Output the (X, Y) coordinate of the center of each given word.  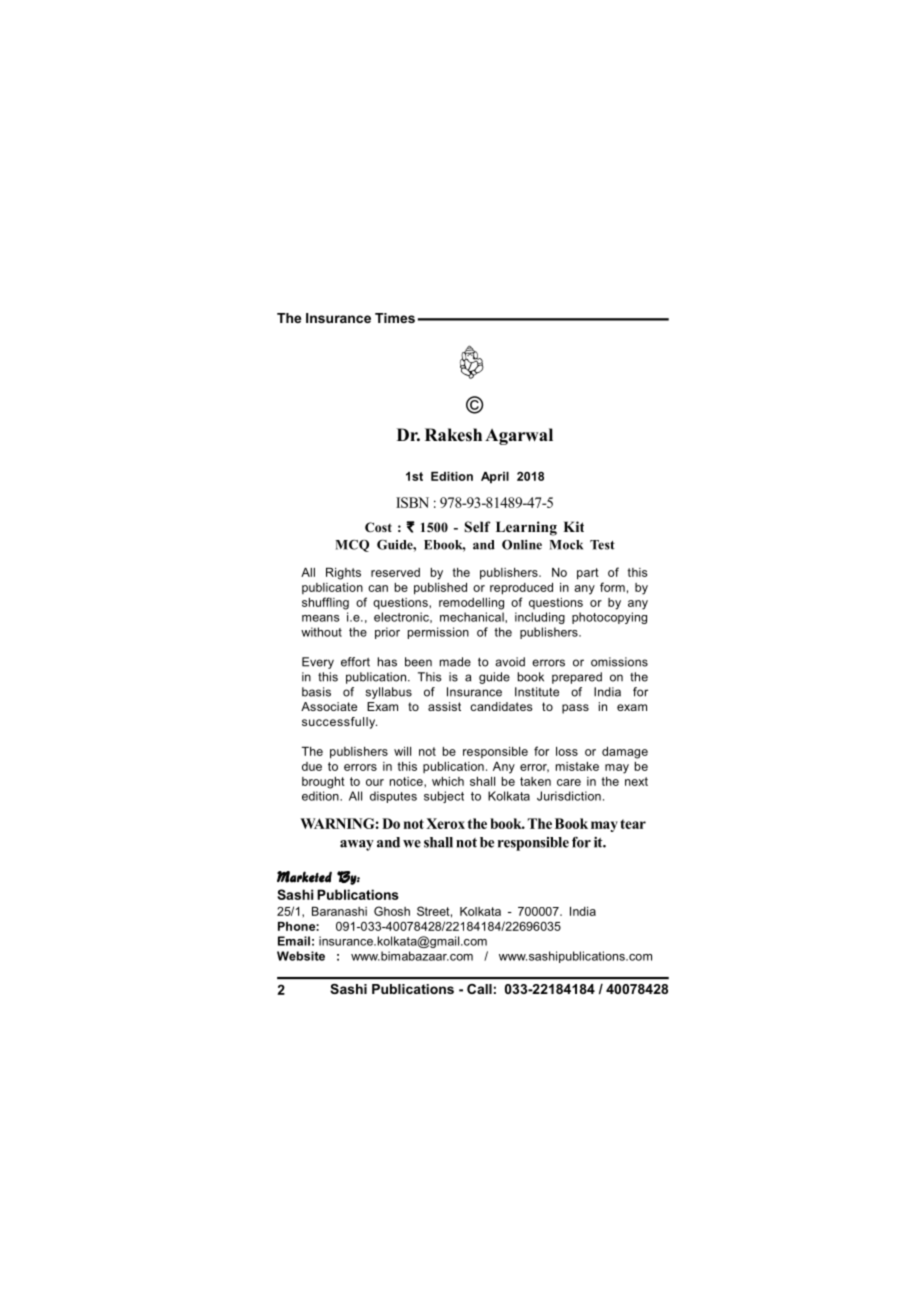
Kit (573, 526)
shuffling (325, 603)
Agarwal (519, 436)
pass (575, 709)
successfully (339, 723)
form (612, 587)
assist (444, 706)
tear (633, 824)
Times (395, 318)
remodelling (471, 604)
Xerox (445, 823)
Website (301, 956)
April (495, 478)
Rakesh (453, 435)
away (357, 845)
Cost (378, 527)
